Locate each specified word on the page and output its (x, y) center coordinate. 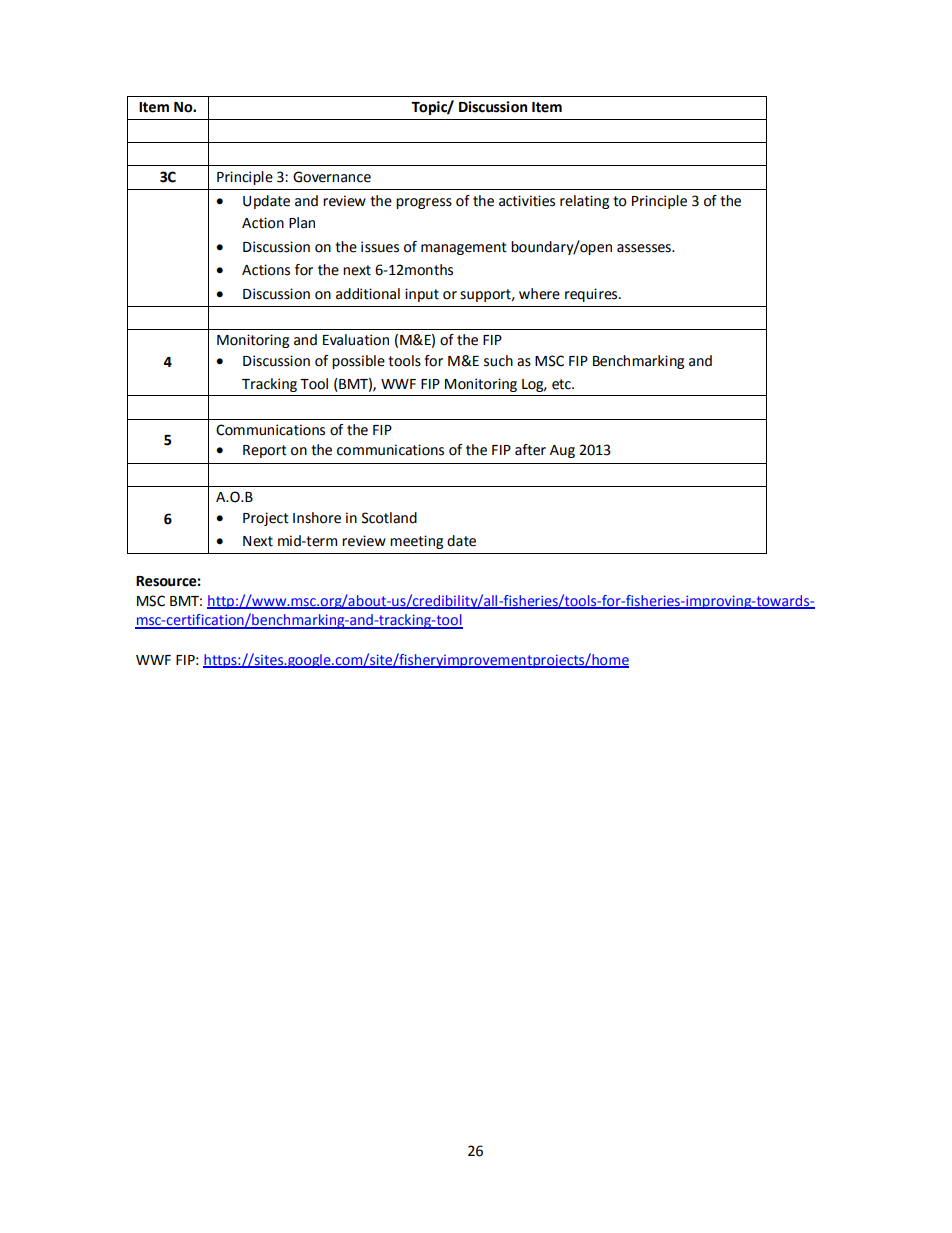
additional (368, 294)
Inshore (317, 518)
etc (562, 384)
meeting (416, 542)
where (539, 294)
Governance (332, 177)
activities (527, 201)
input (422, 295)
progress (424, 203)
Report (265, 451)
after (530, 450)
